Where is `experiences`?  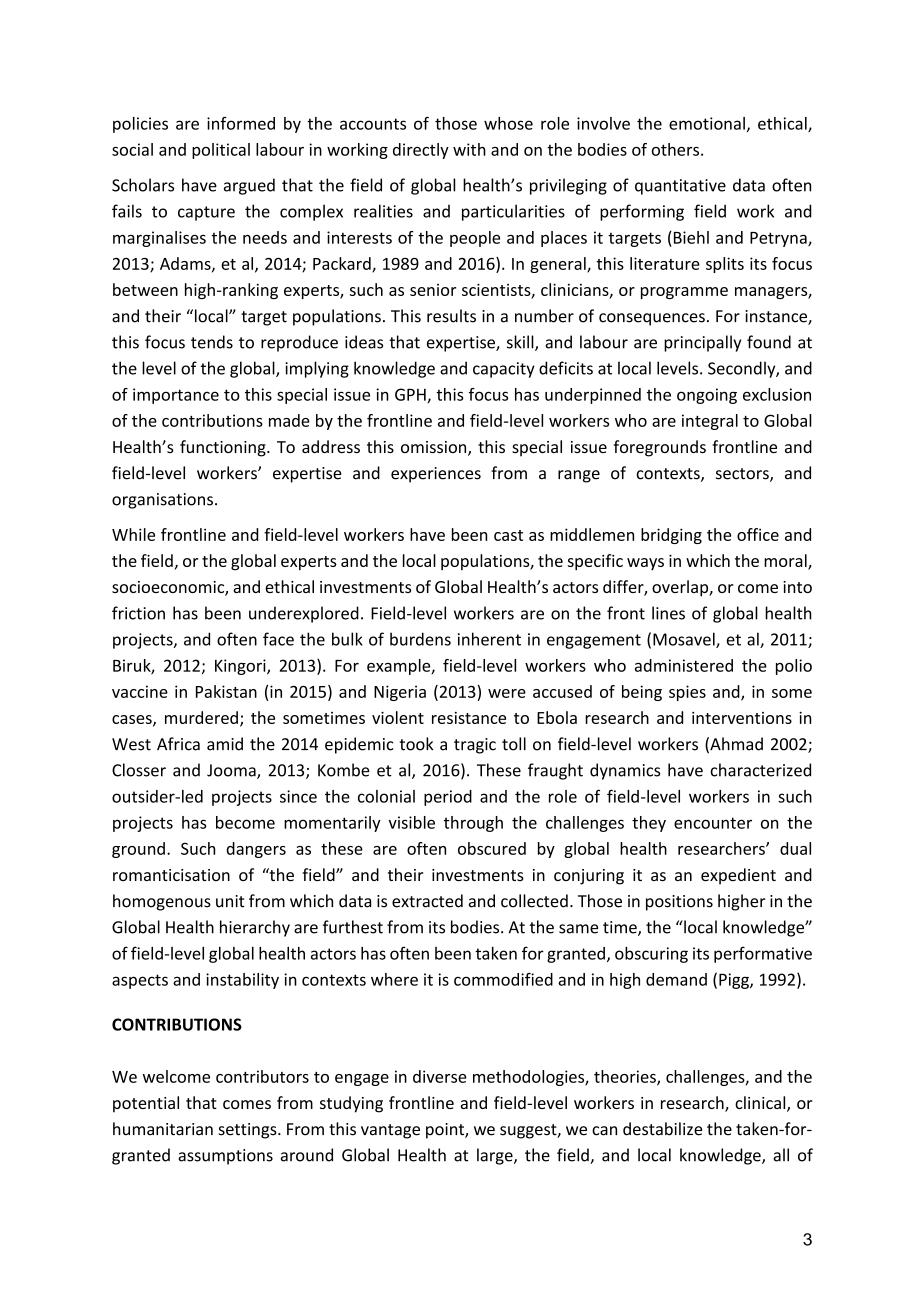 experiences is located at coordinates (436, 475).
